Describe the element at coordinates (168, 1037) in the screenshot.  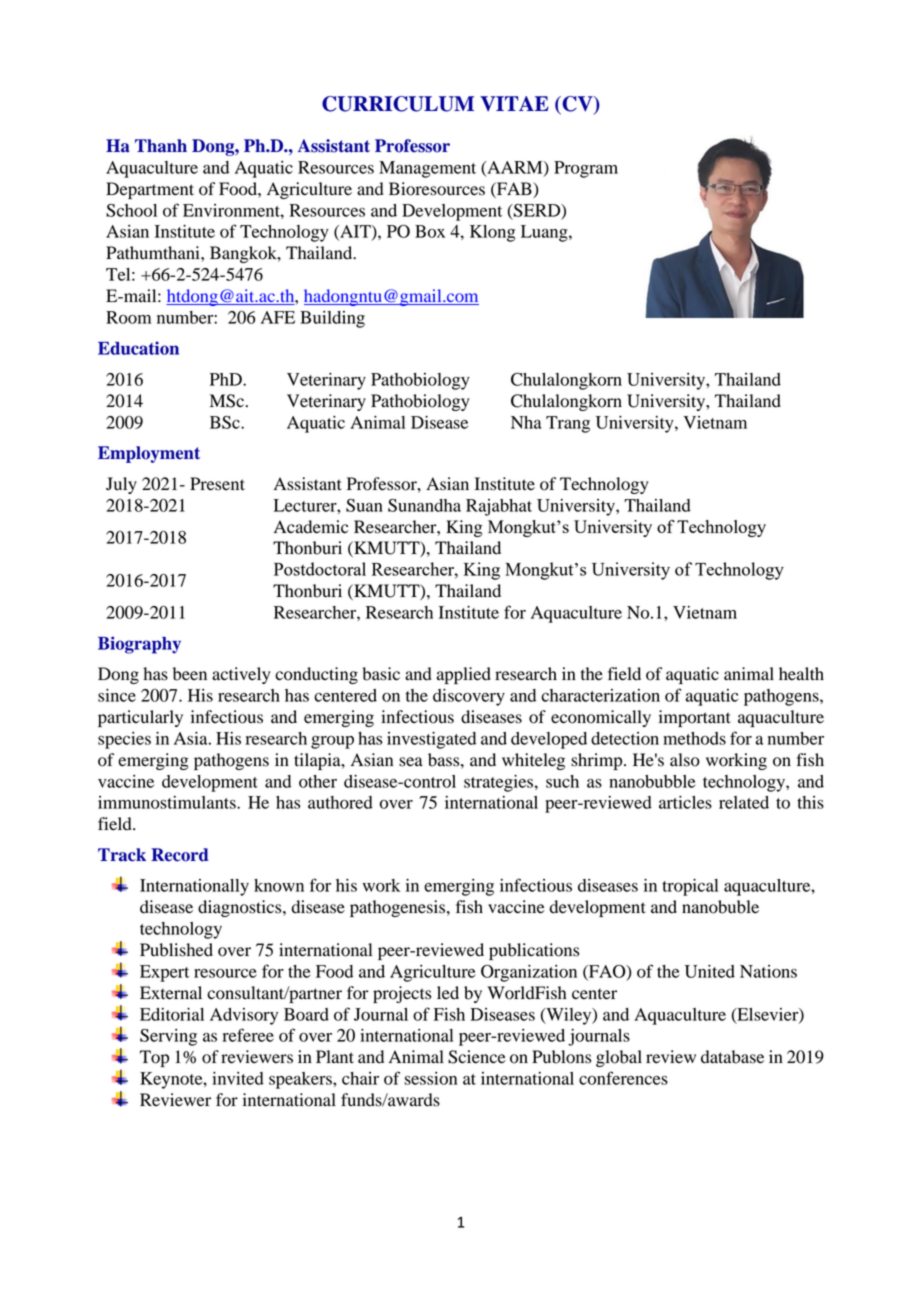
I see `Serving` at that location.
